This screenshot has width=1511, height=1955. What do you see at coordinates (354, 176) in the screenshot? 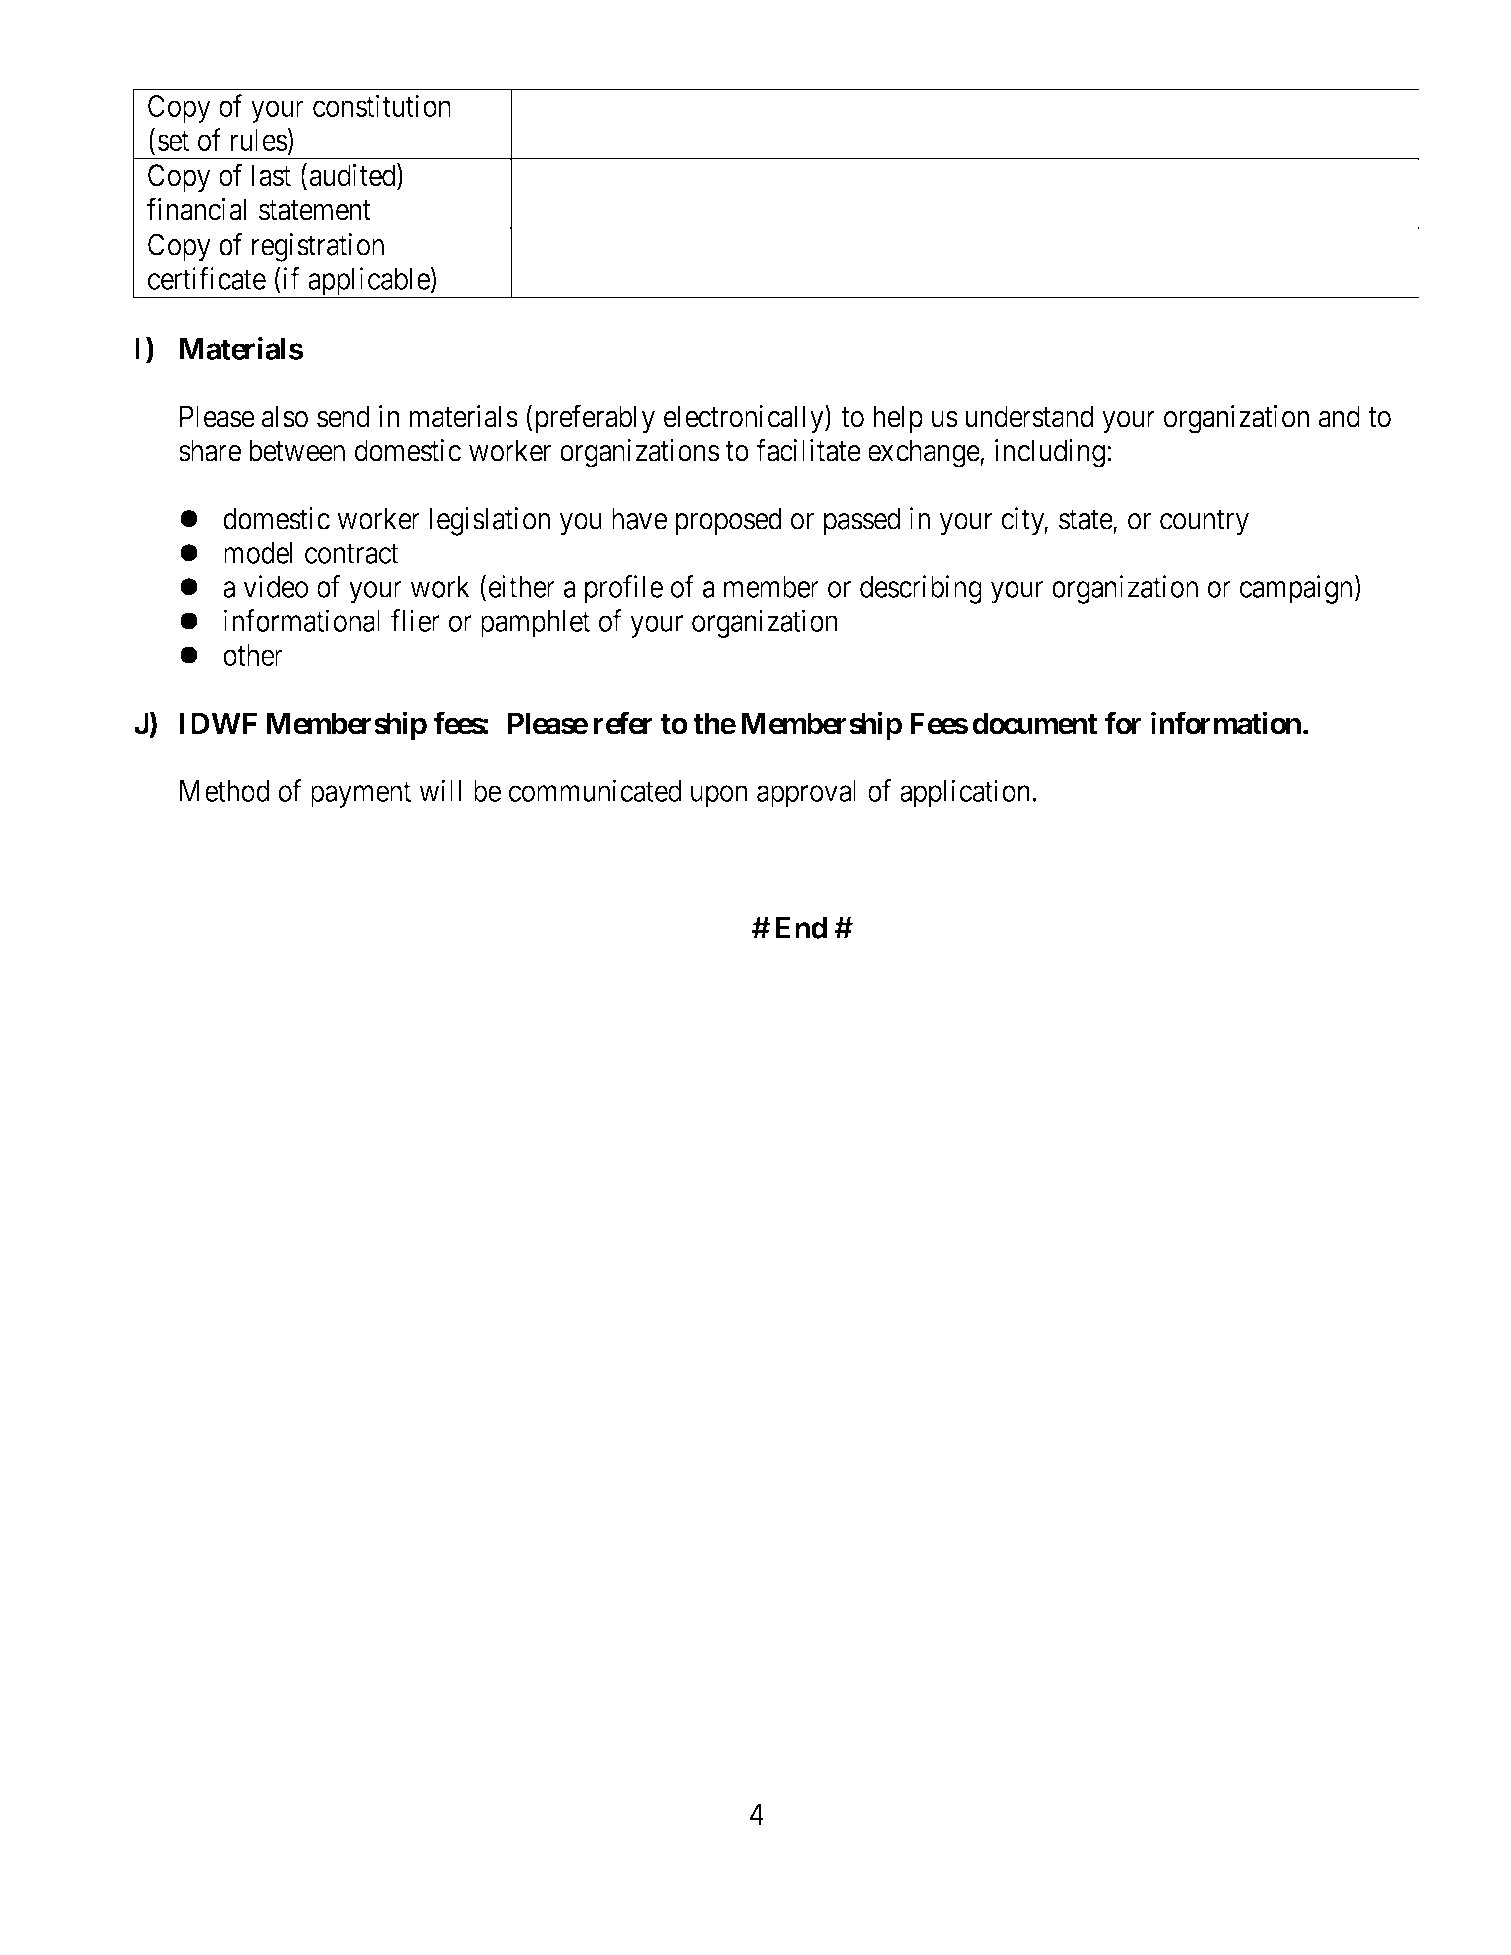
I see `audited` at bounding box center [354, 176].
